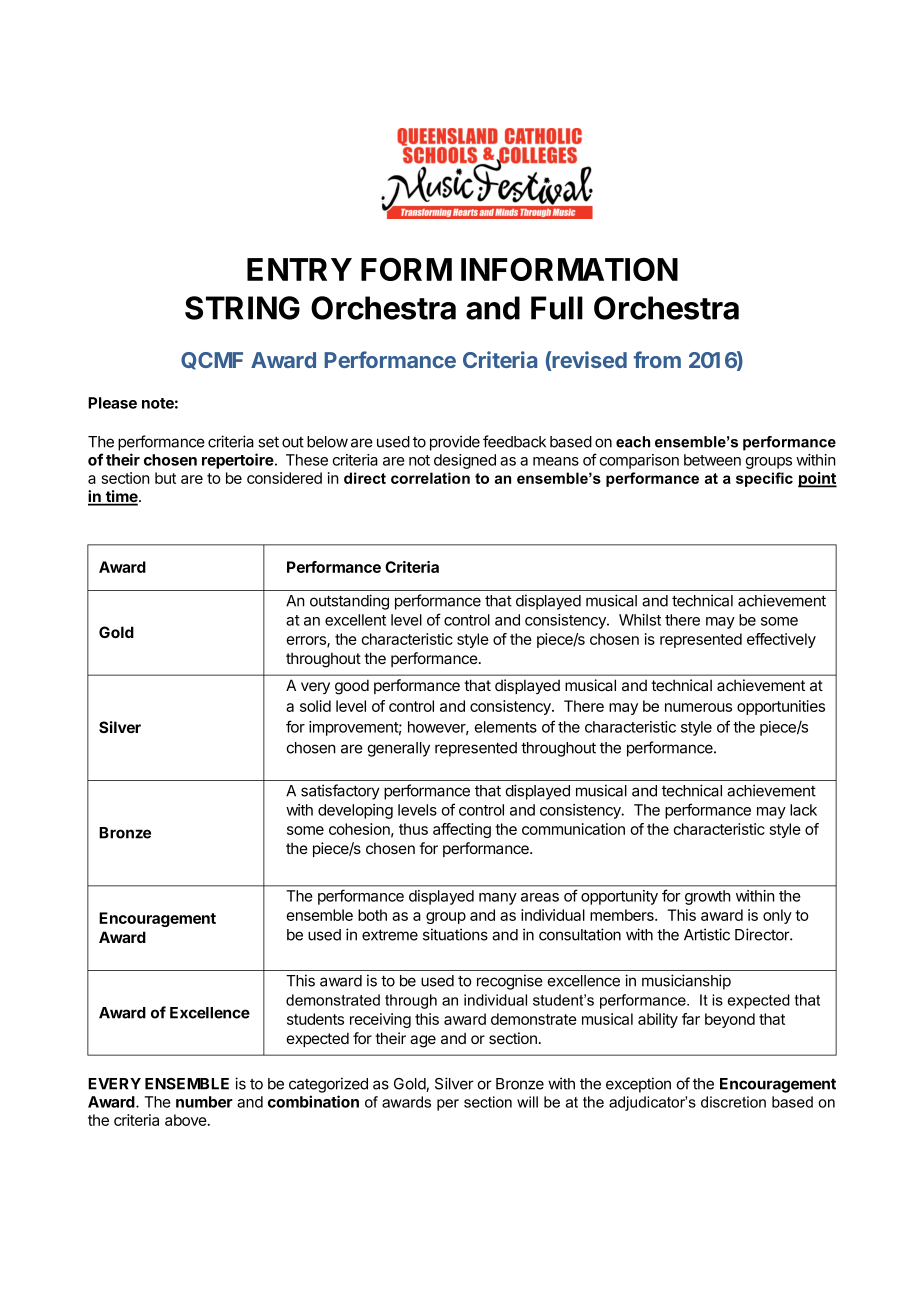 This screenshot has width=924, height=1308. I want to click on both, so click(372, 915).
